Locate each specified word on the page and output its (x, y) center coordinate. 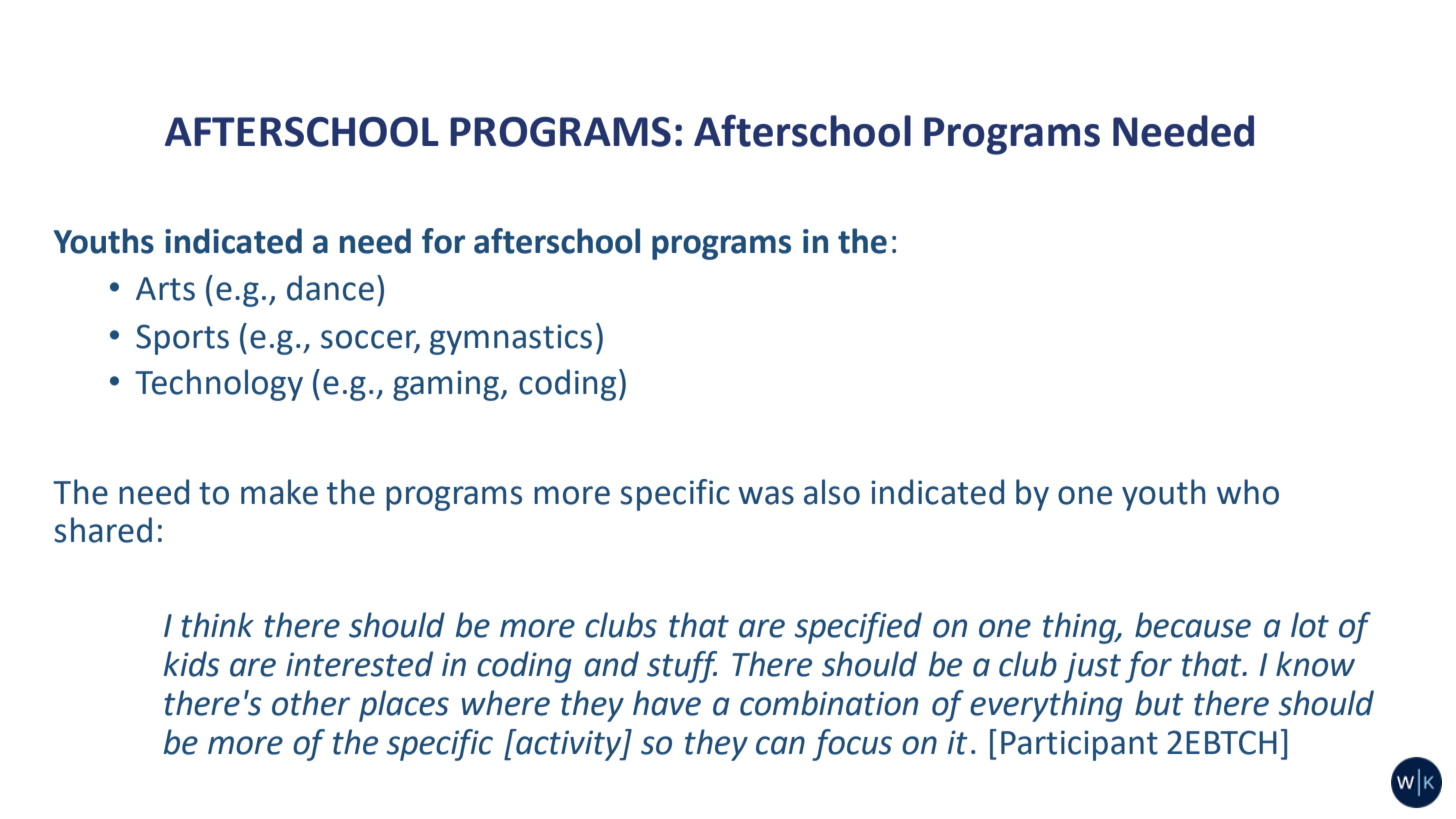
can (780, 745)
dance (330, 288)
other (311, 703)
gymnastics (511, 339)
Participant (1079, 745)
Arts (165, 289)
